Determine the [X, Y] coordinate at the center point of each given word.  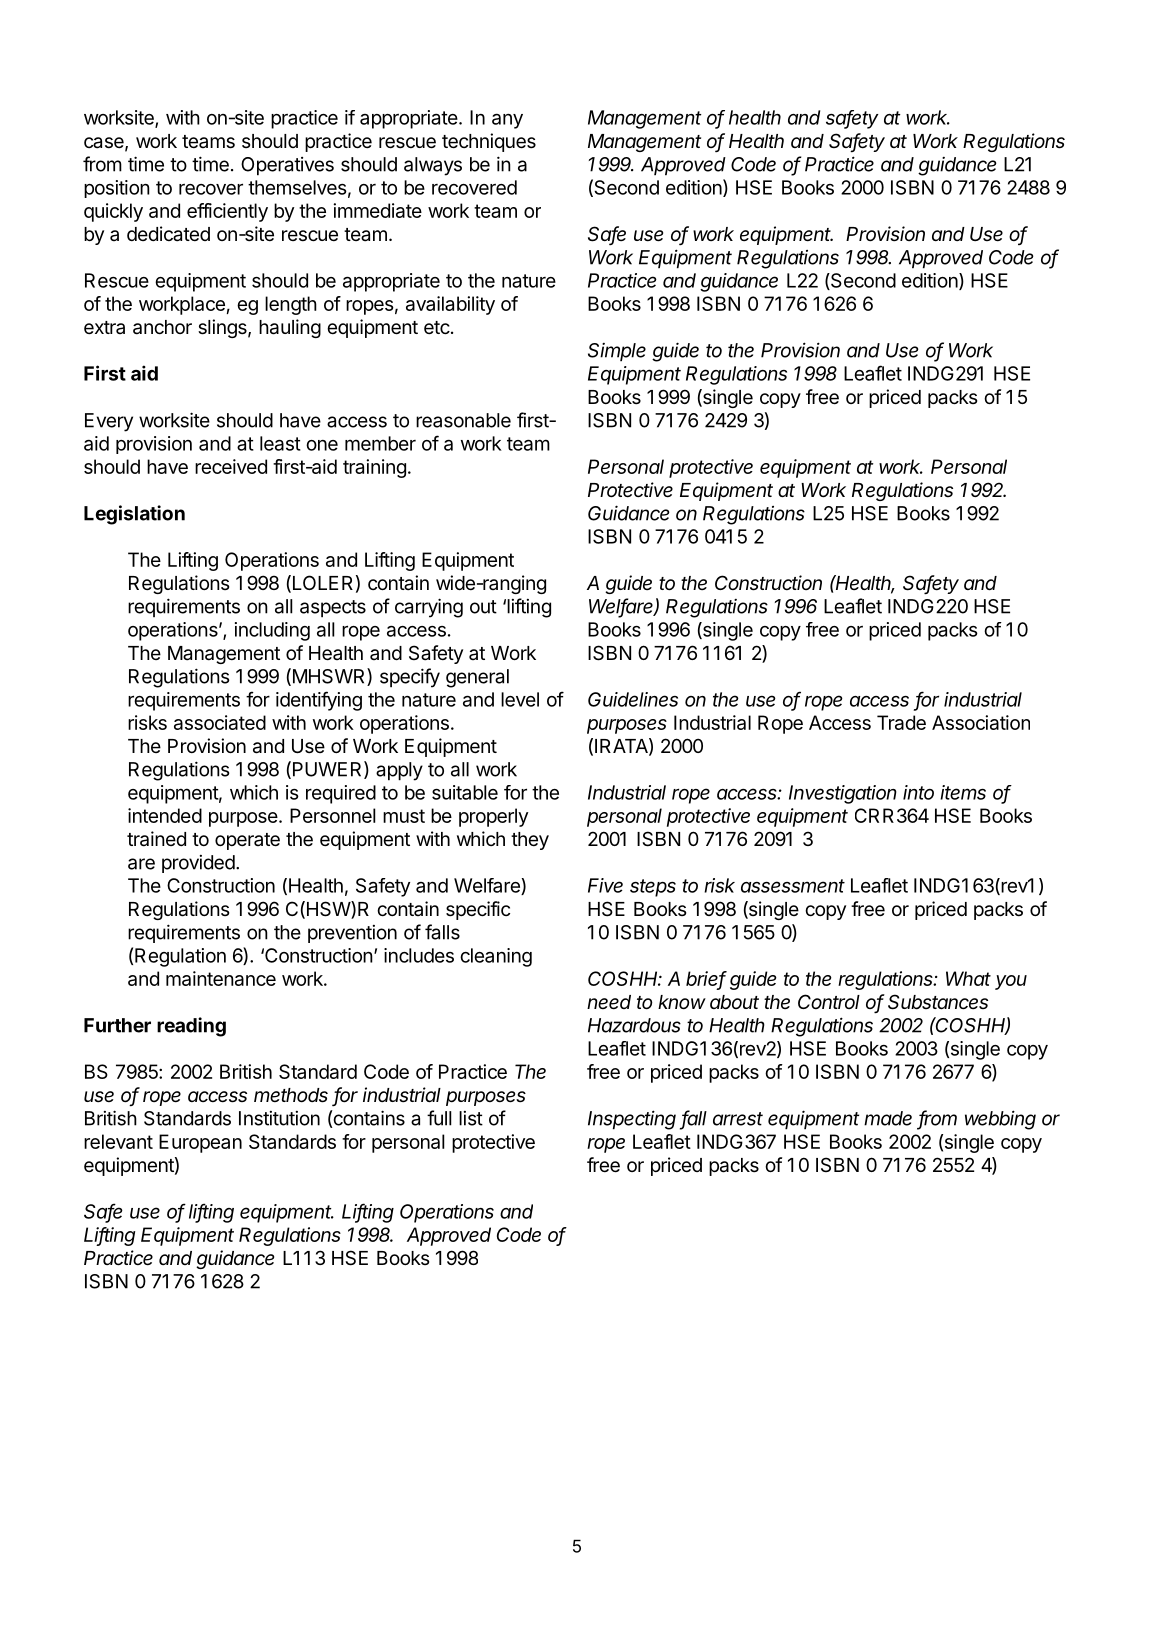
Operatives [287, 166]
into [918, 792]
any [507, 121]
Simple [617, 352]
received [231, 466]
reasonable [463, 420]
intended [165, 815]
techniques [489, 142]
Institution [279, 1118]
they [530, 841]
